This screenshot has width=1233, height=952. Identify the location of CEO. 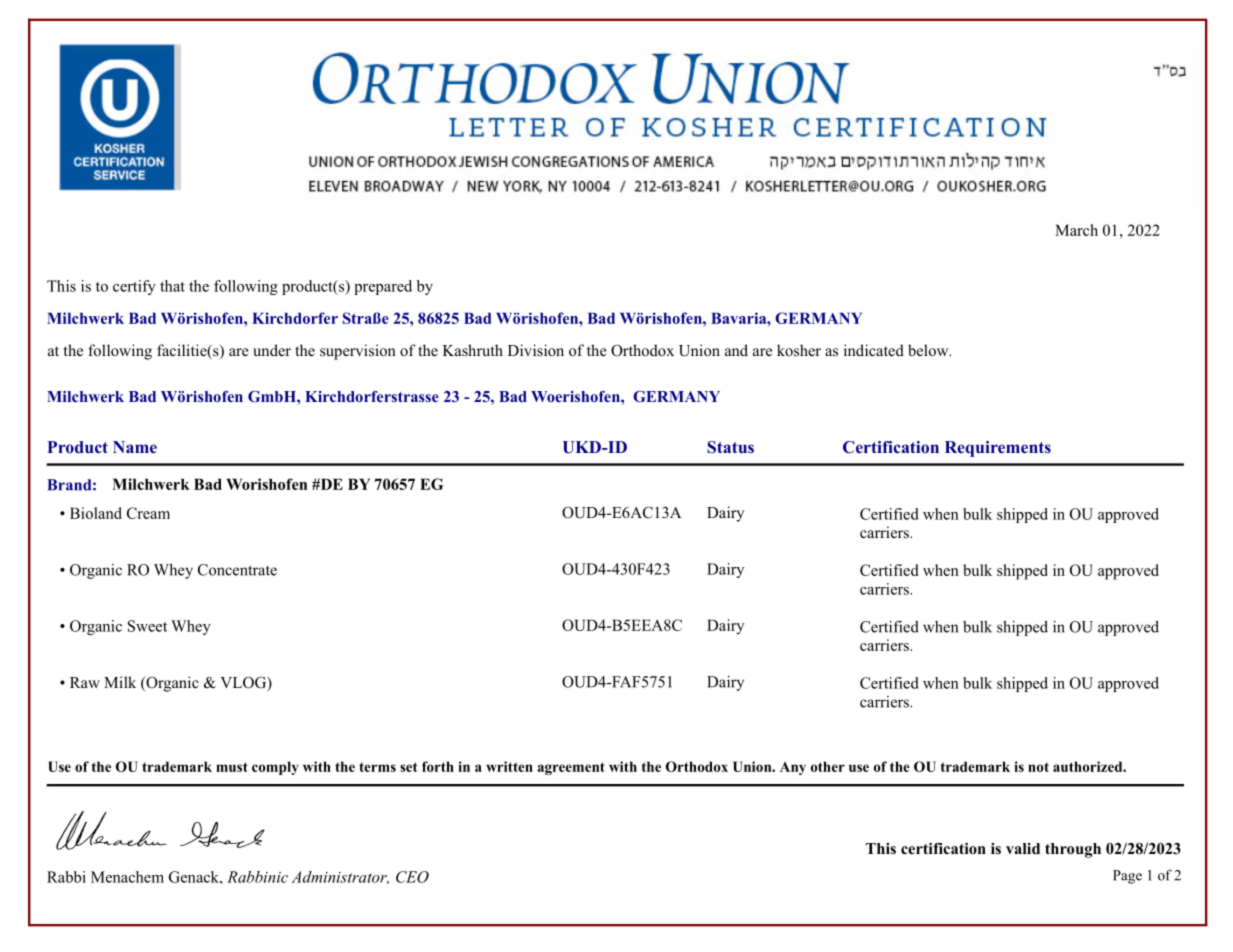
(412, 877).
